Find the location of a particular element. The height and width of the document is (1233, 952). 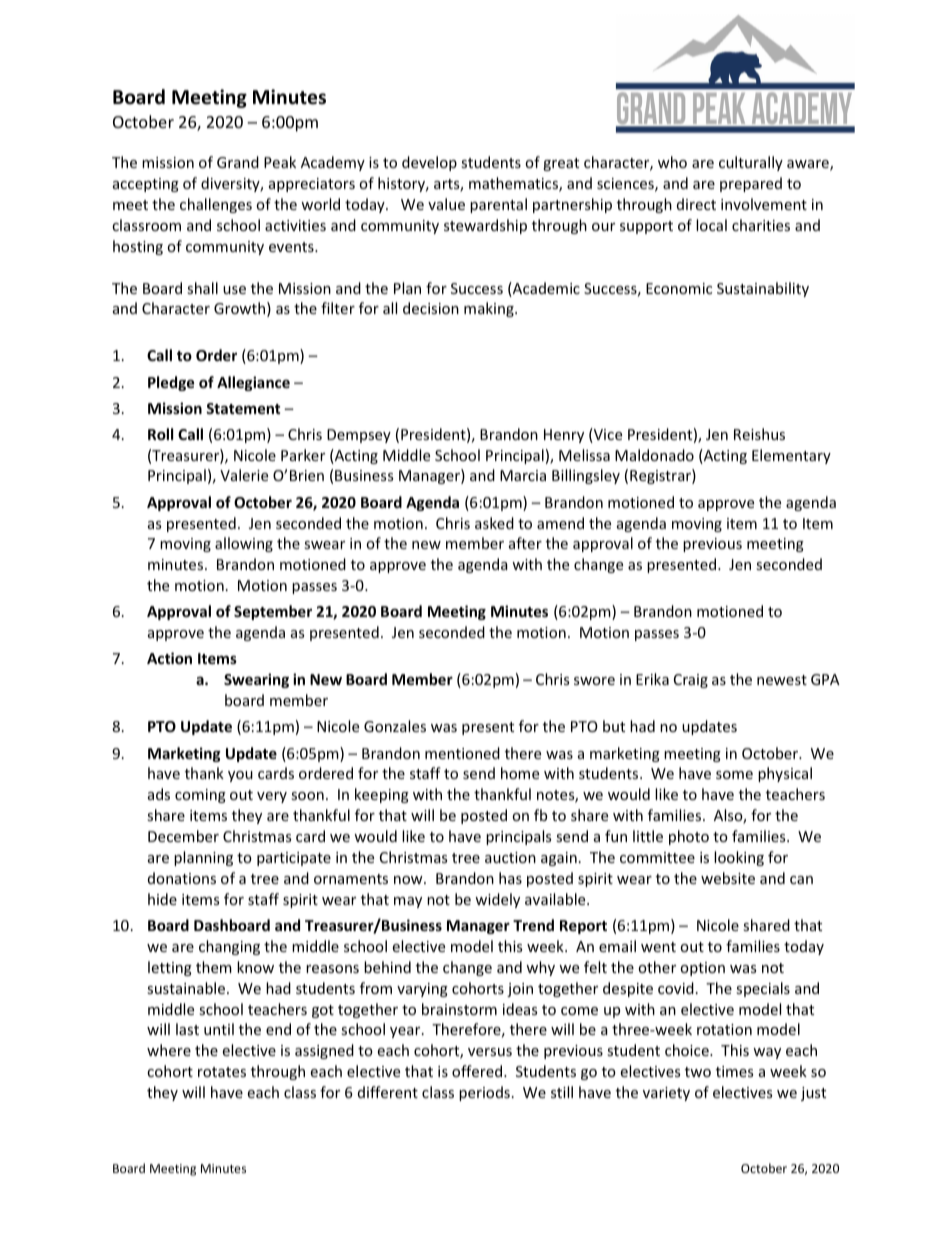

after is located at coordinates (525, 543).
